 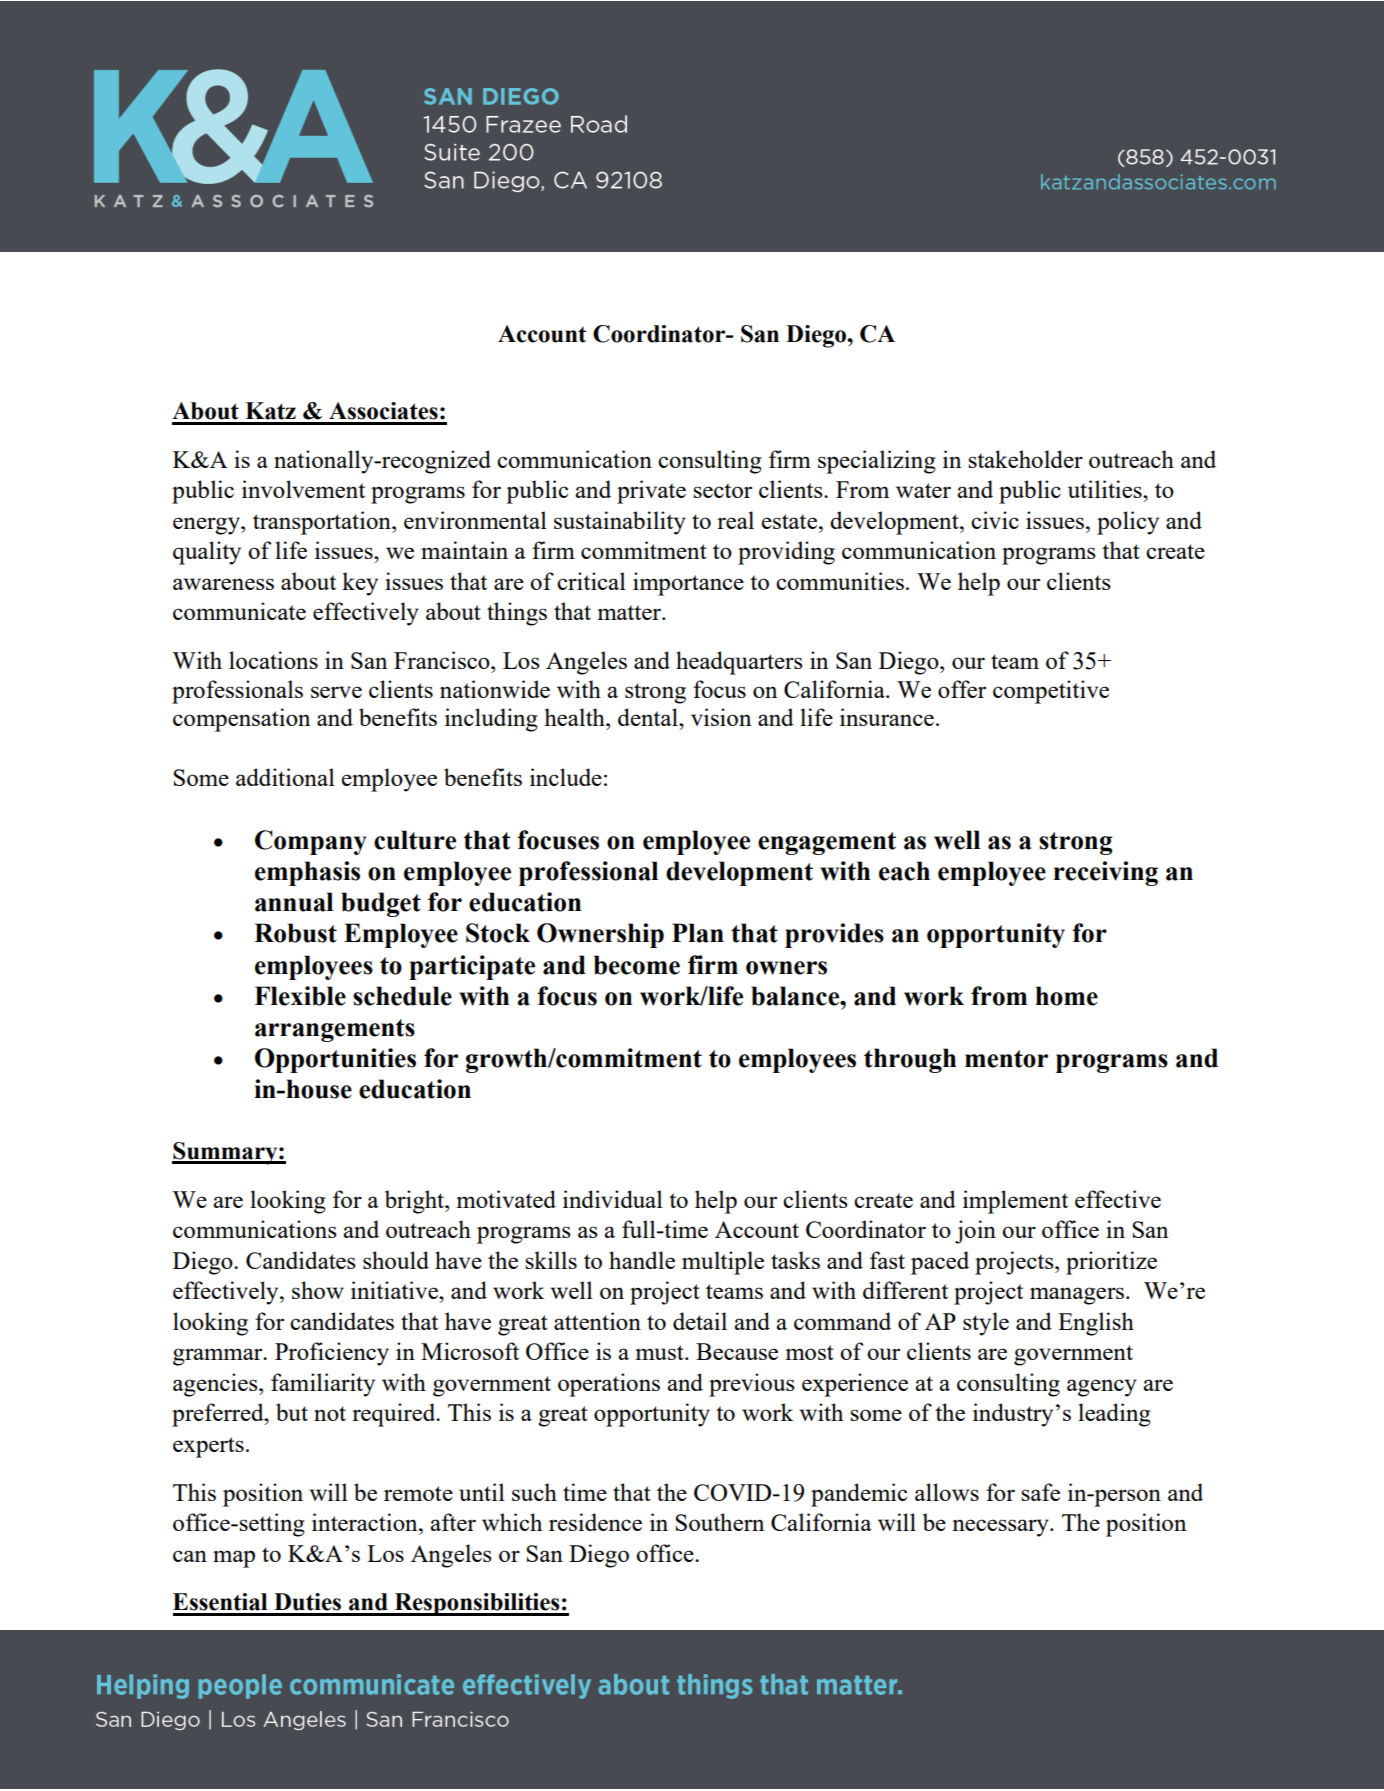 I want to click on individual, so click(x=613, y=1199).
